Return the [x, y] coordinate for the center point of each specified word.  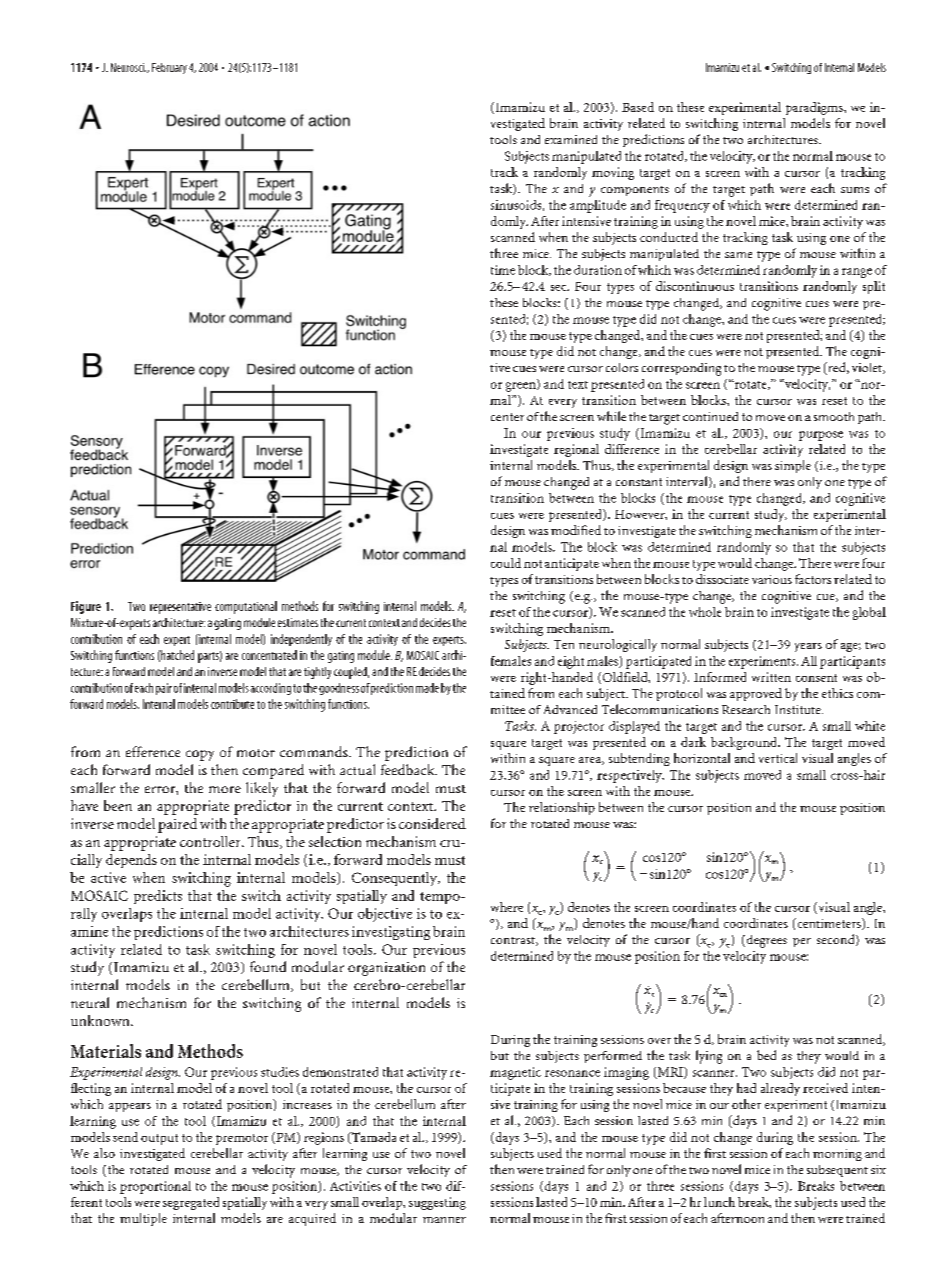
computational [246, 607]
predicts [158, 897]
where [507, 907]
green [522, 387]
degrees [765, 941]
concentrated [269, 655]
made [427, 688]
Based [638, 107]
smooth [834, 416]
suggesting [437, 1203]
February [169, 68]
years [808, 647]
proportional [155, 1187]
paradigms [815, 108]
